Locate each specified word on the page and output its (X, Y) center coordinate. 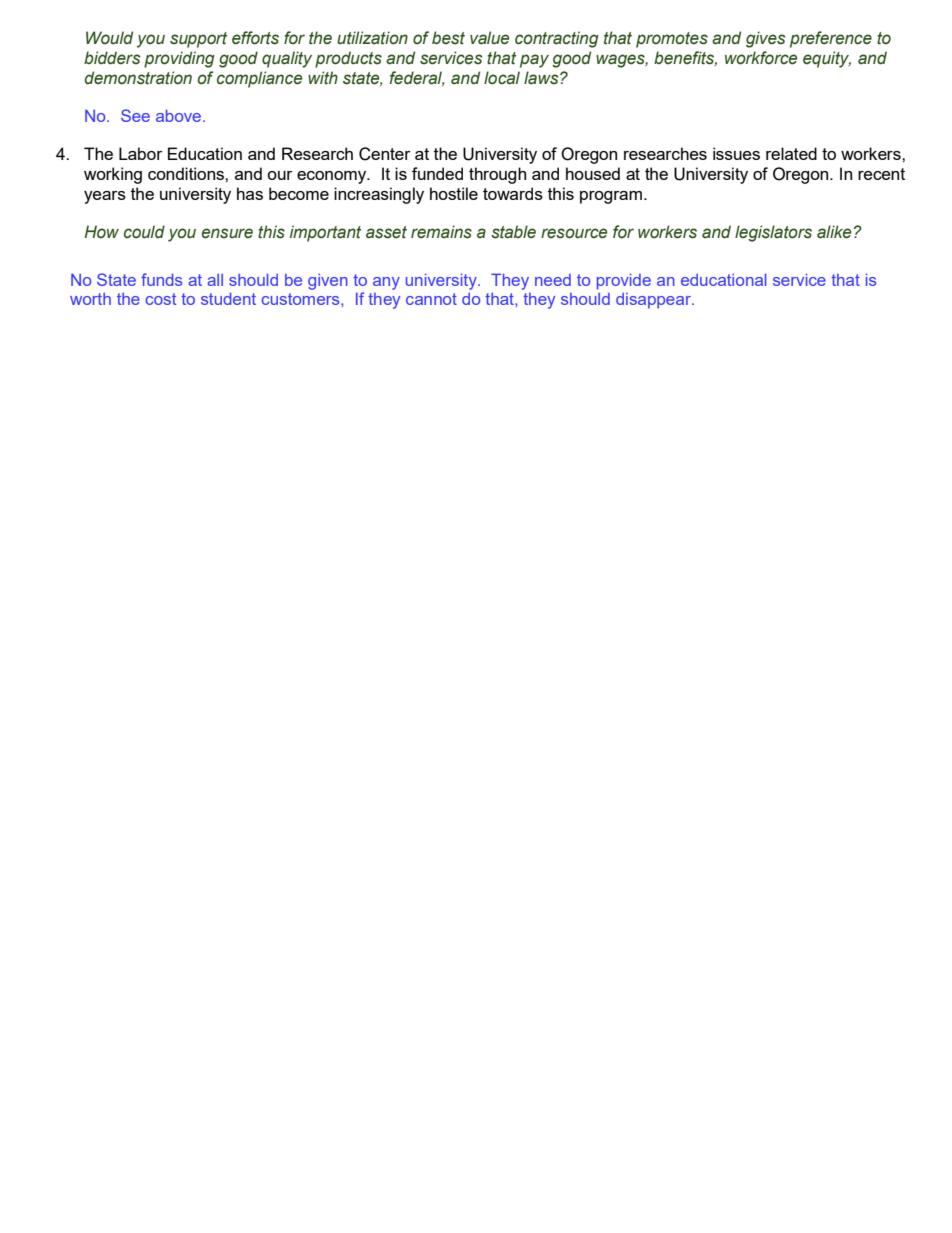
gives (765, 39)
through (497, 175)
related (791, 153)
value (489, 38)
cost (160, 299)
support (198, 40)
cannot (431, 299)
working (113, 175)
